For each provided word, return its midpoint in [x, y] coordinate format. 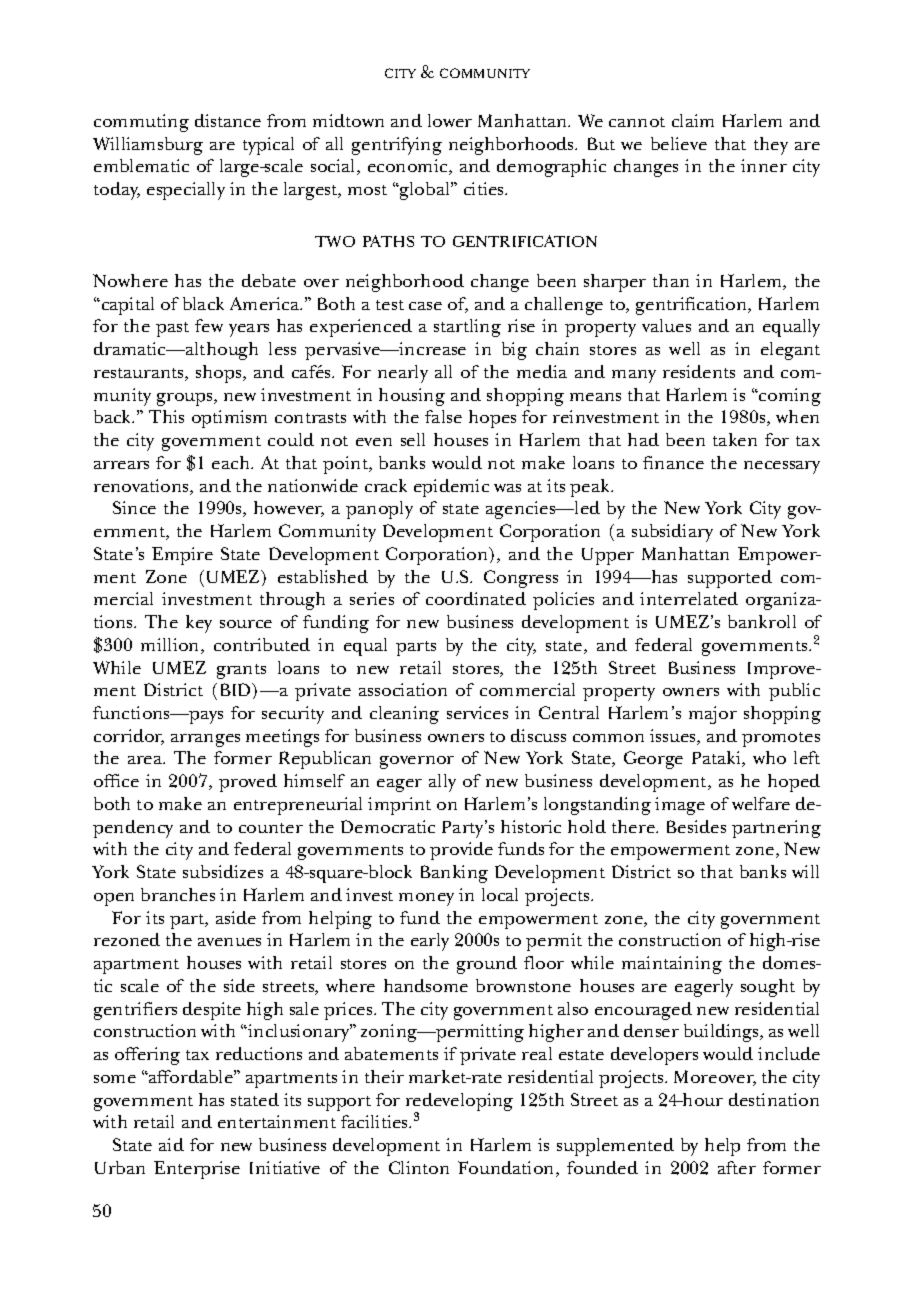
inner [764, 165]
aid [171, 1144]
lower [450, 120]
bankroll [762, 621]
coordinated [476, 598]
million [171, 646]
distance [228, 120]
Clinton [419, 1167]
